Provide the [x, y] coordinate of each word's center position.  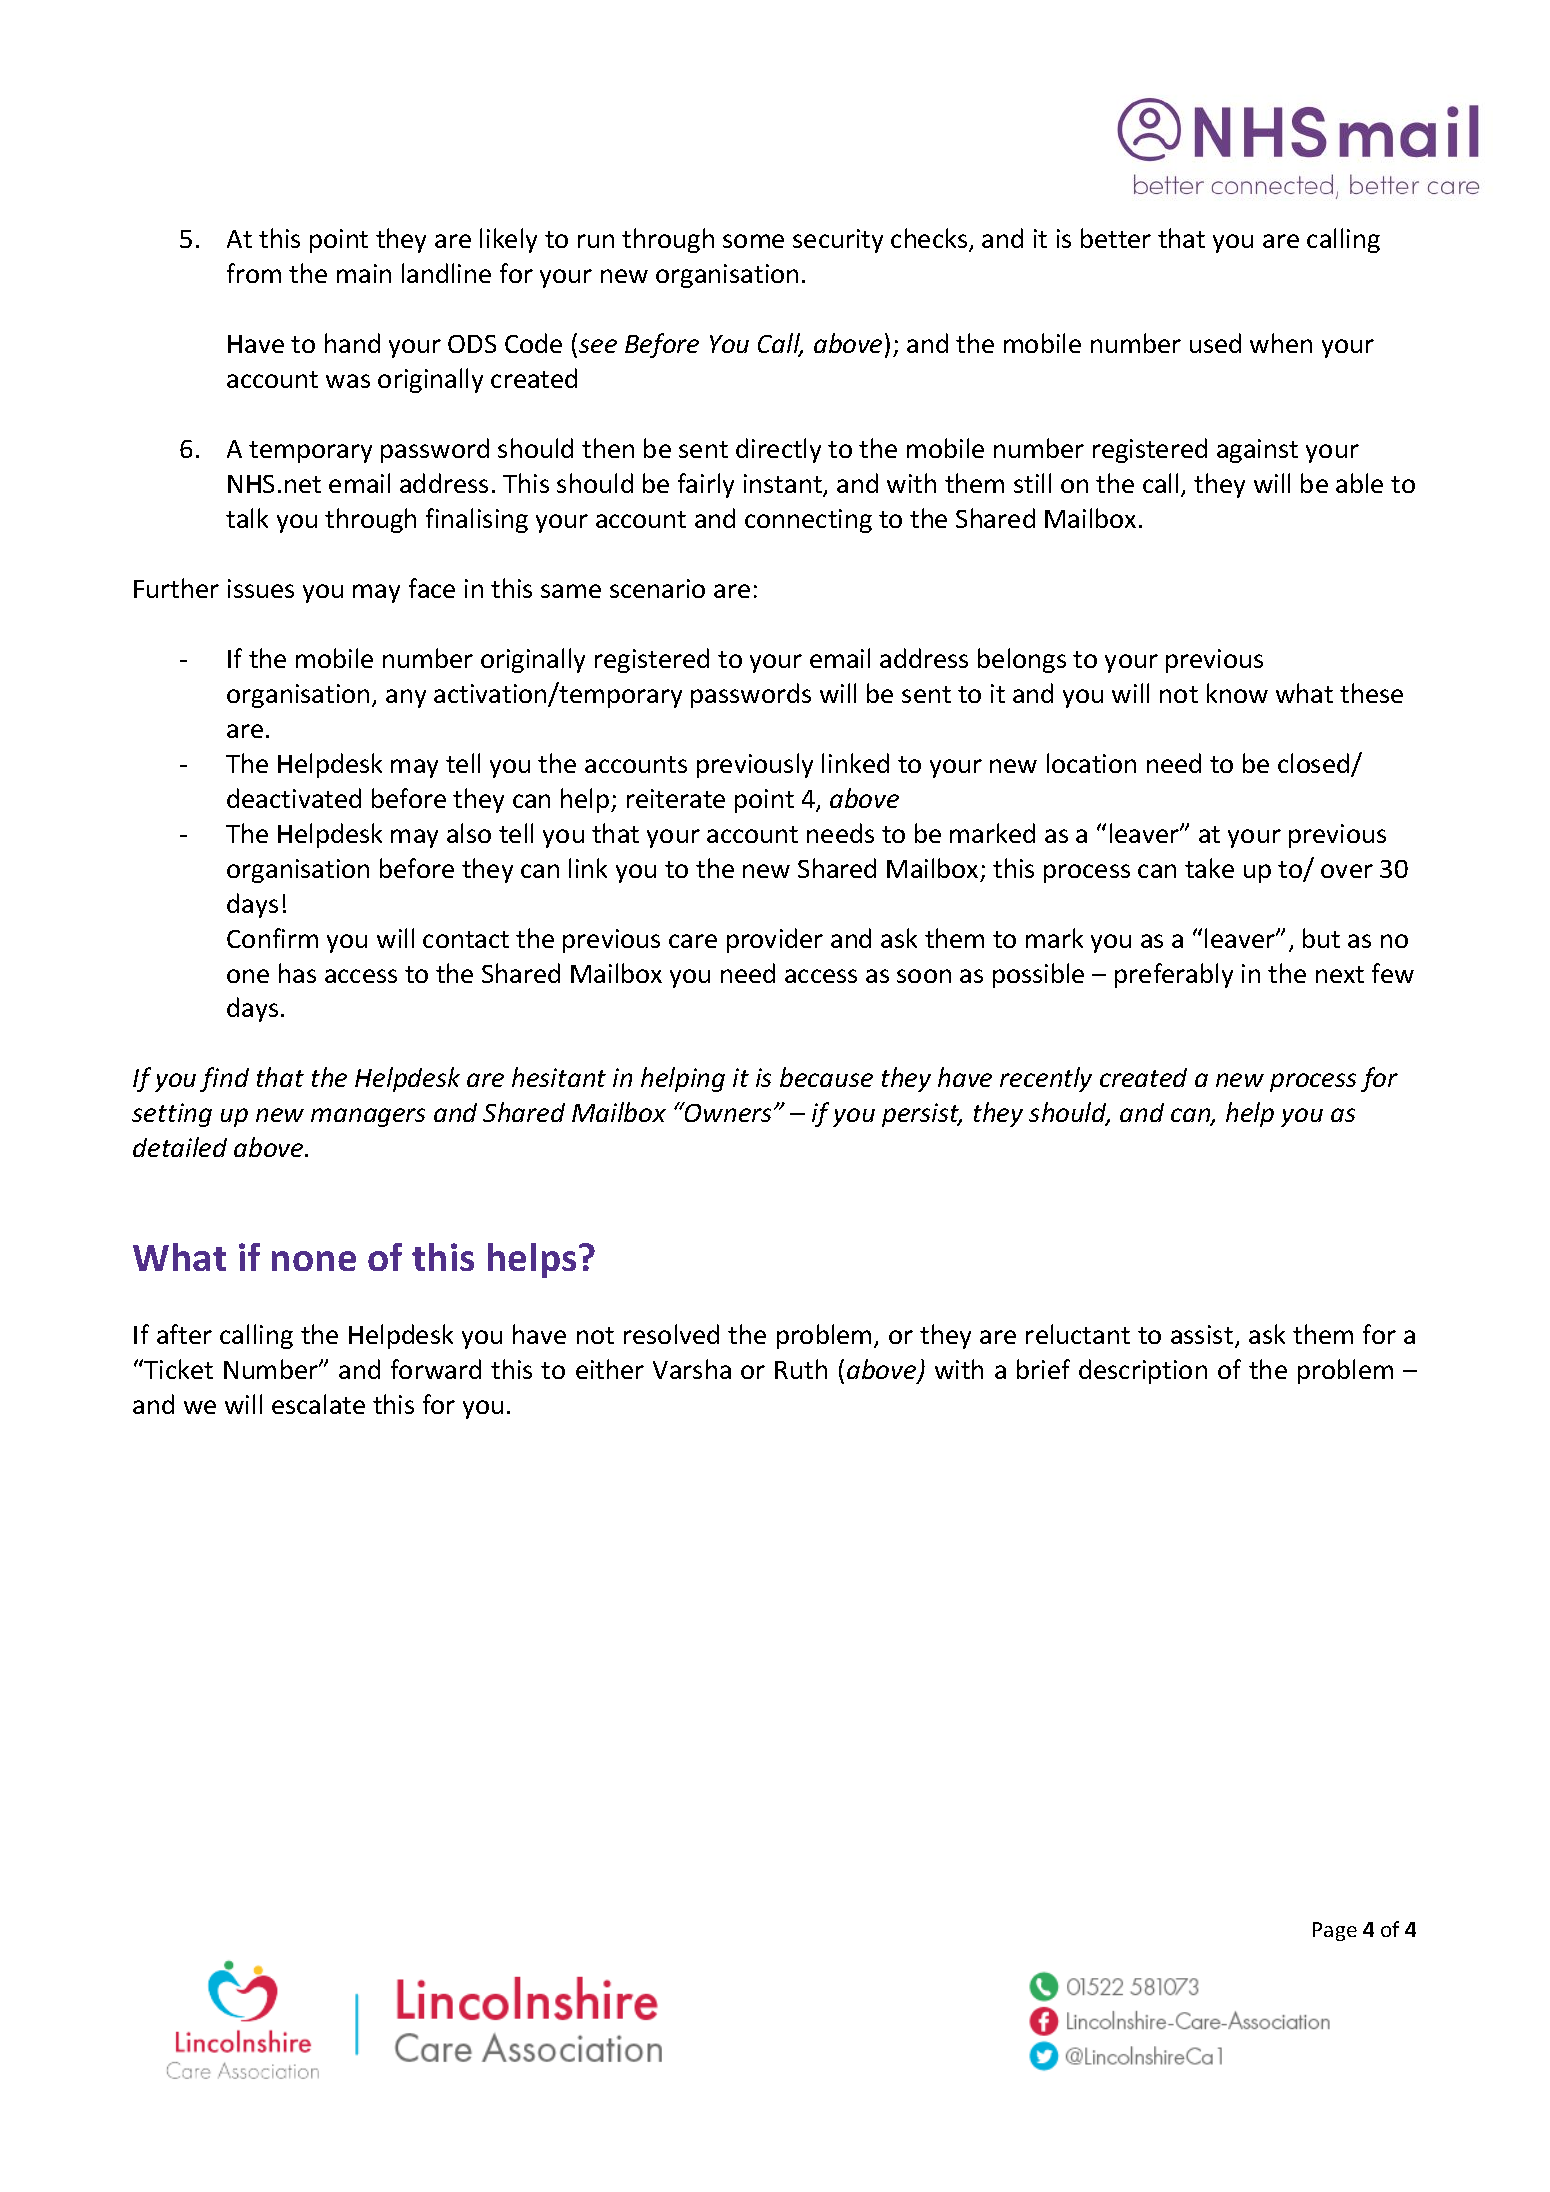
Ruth [801, 1369]
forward [436, 1369]
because [826, 1077]
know [1237, 693]
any [406, 698]
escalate [318, 1404]
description [1143, 1371]
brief [1043, 1369]
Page [1335, 1931]
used [1215, 343]
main [364, 273]
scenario [657, 588]
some [753, 241]
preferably [1174, 975]
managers [368, 1117]
